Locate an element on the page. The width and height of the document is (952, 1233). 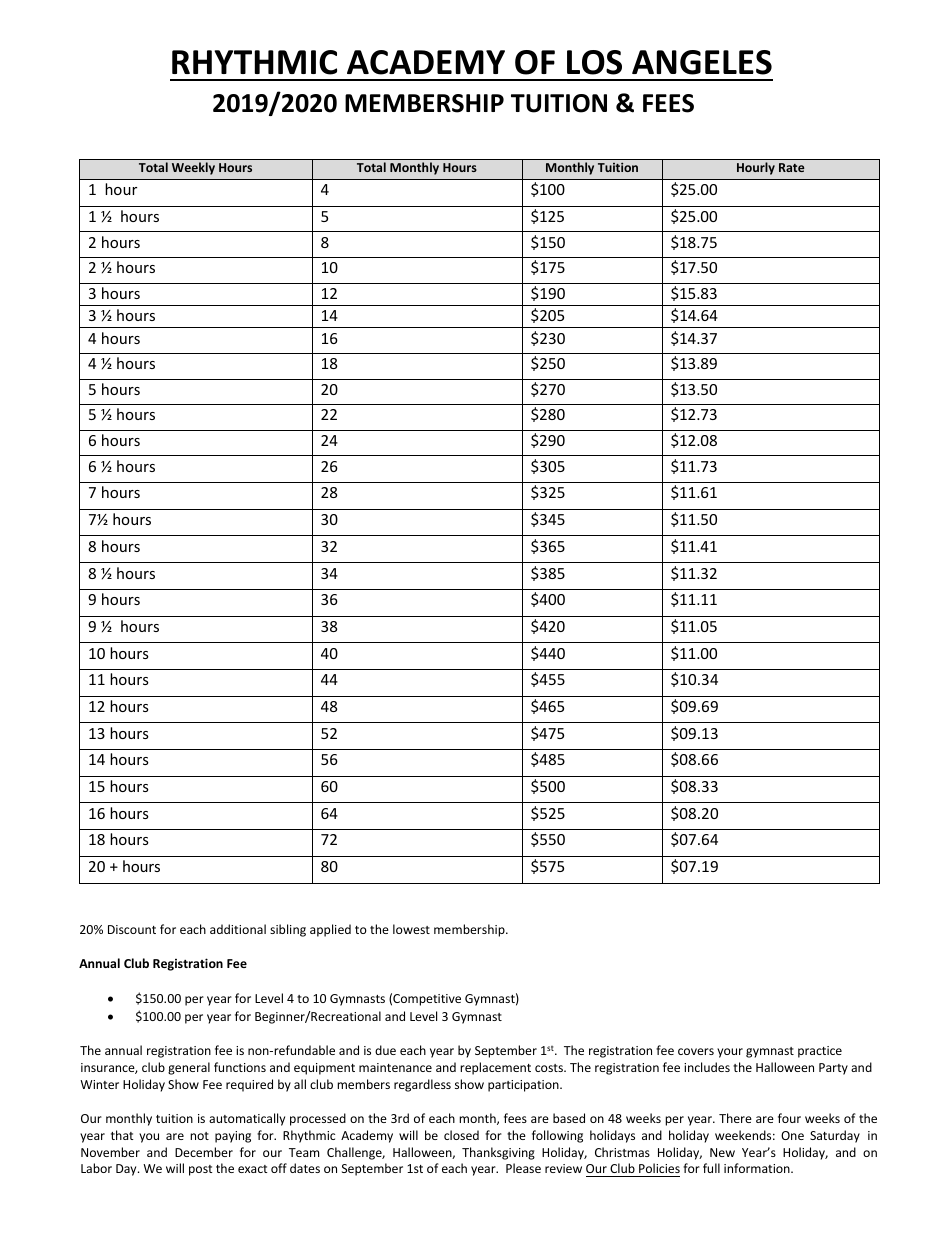
due is located at coordinates (385, 1050).
